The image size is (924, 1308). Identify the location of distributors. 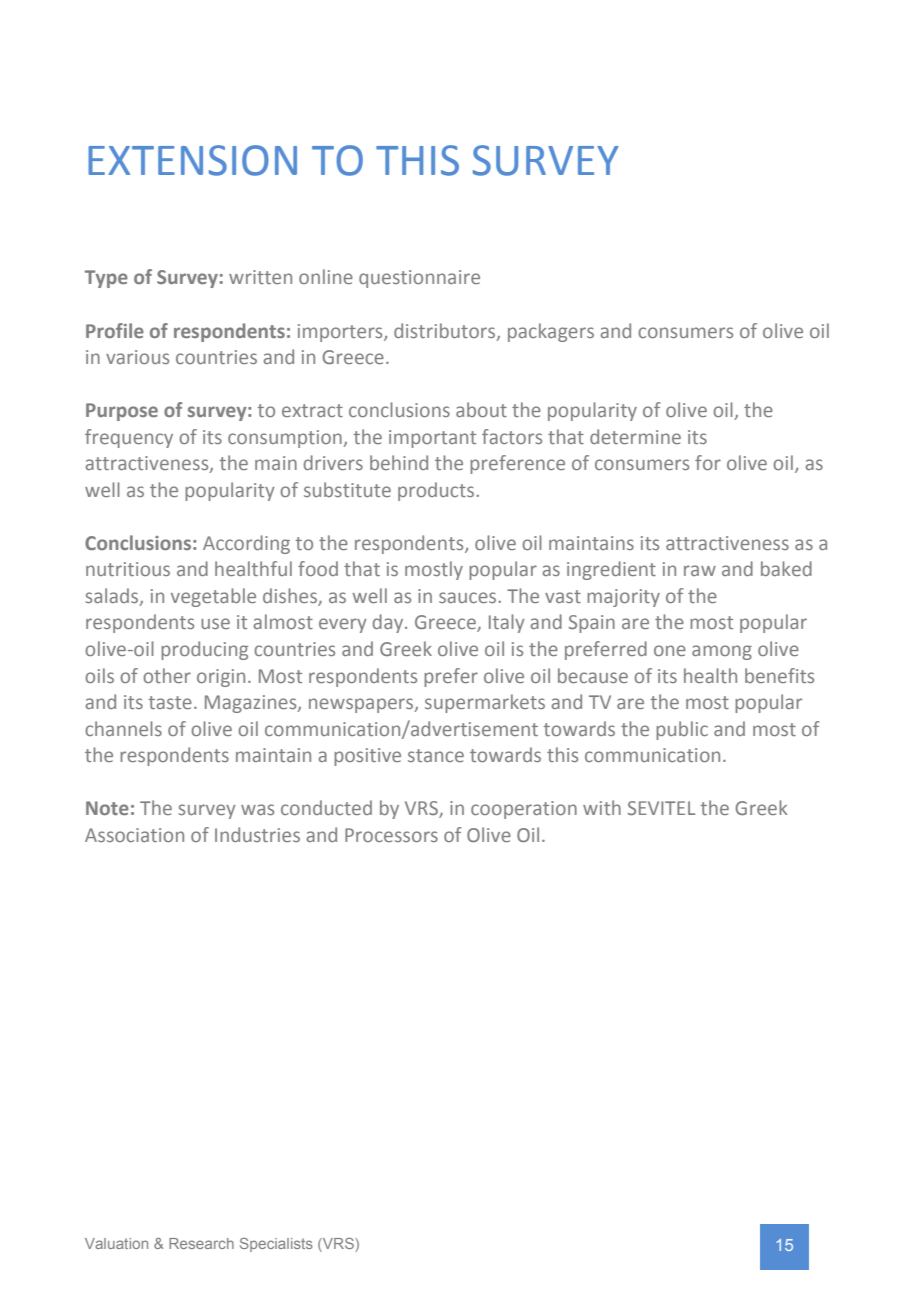
(446, 331).
